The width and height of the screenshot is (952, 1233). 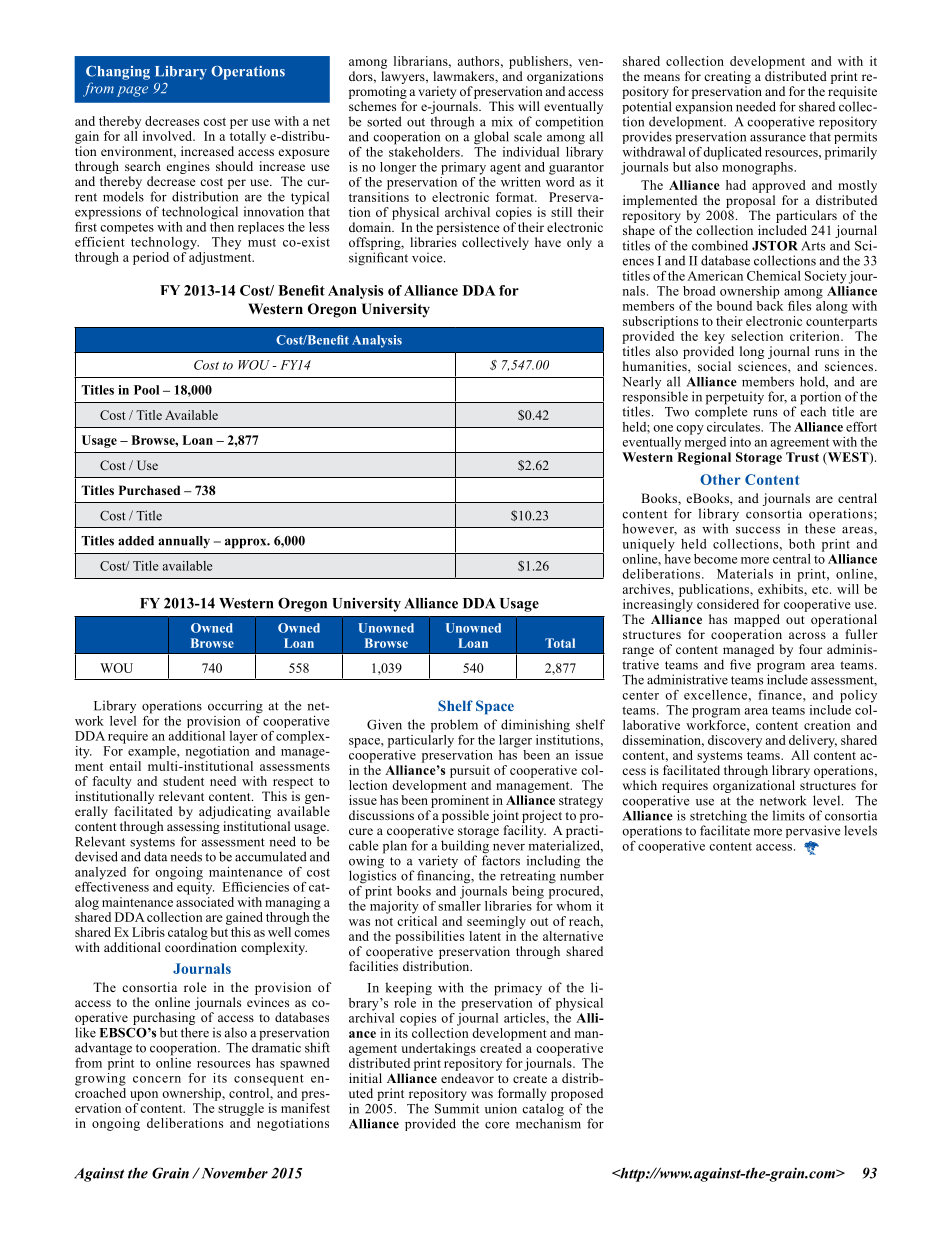 I want to click on annually, so click(x=184, y=542).
